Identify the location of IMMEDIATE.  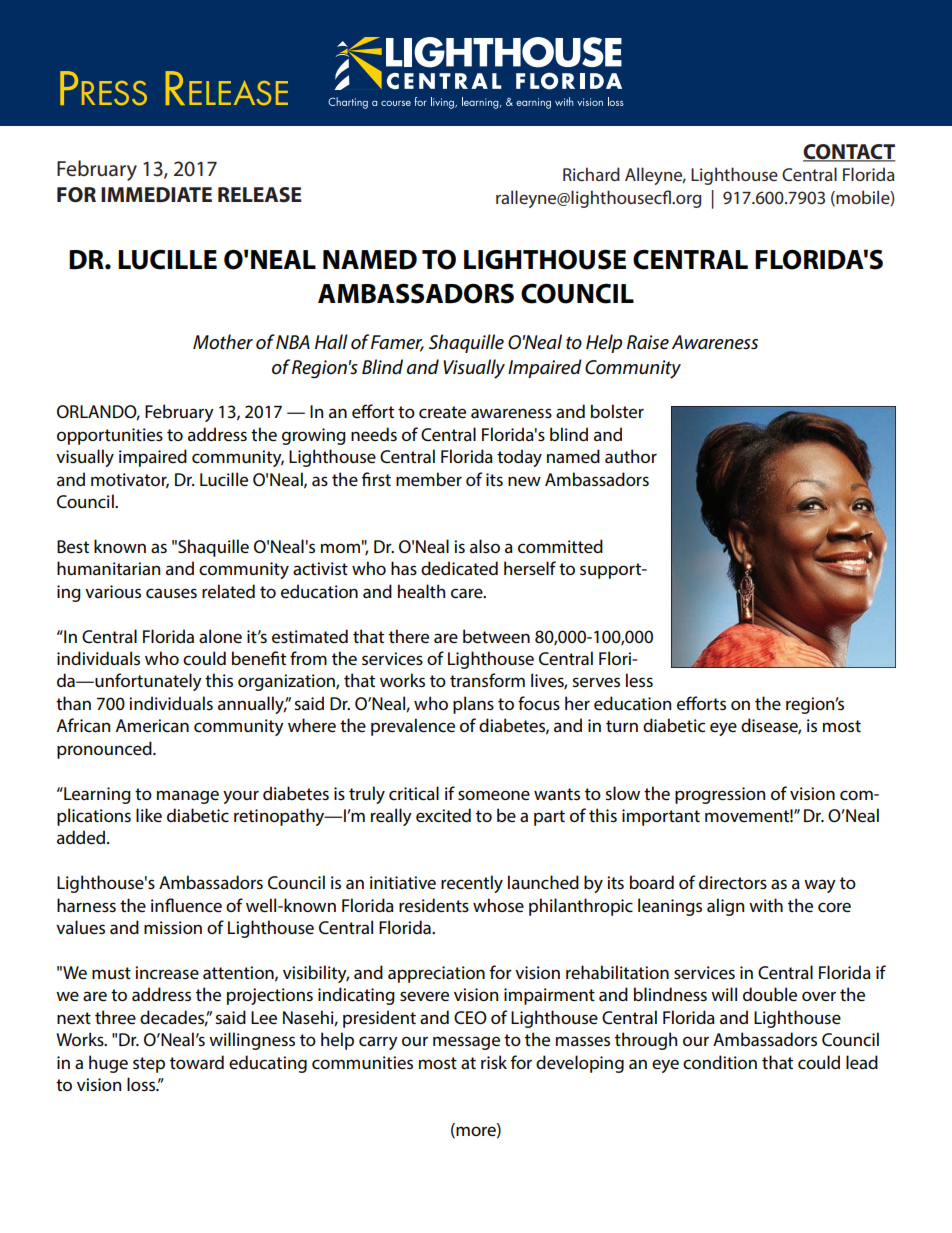
(156, 194).
